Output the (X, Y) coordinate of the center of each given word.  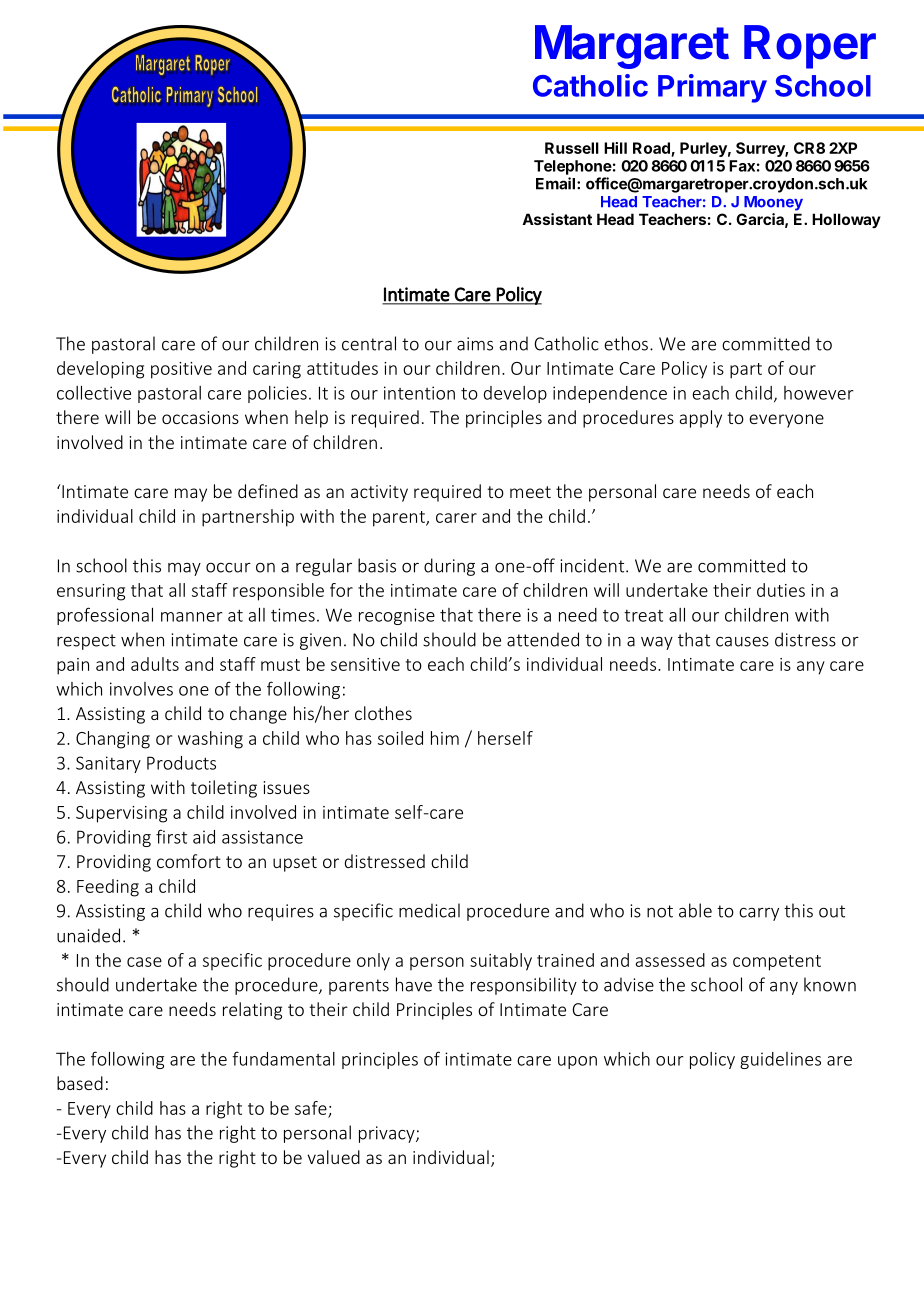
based (80, 1083)
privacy (388, 1134)
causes (742, 642)
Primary (712, 88)
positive (181, 370)
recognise (397, 616)
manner (192, 617)
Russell (572, 148)
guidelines (780, 1060)
